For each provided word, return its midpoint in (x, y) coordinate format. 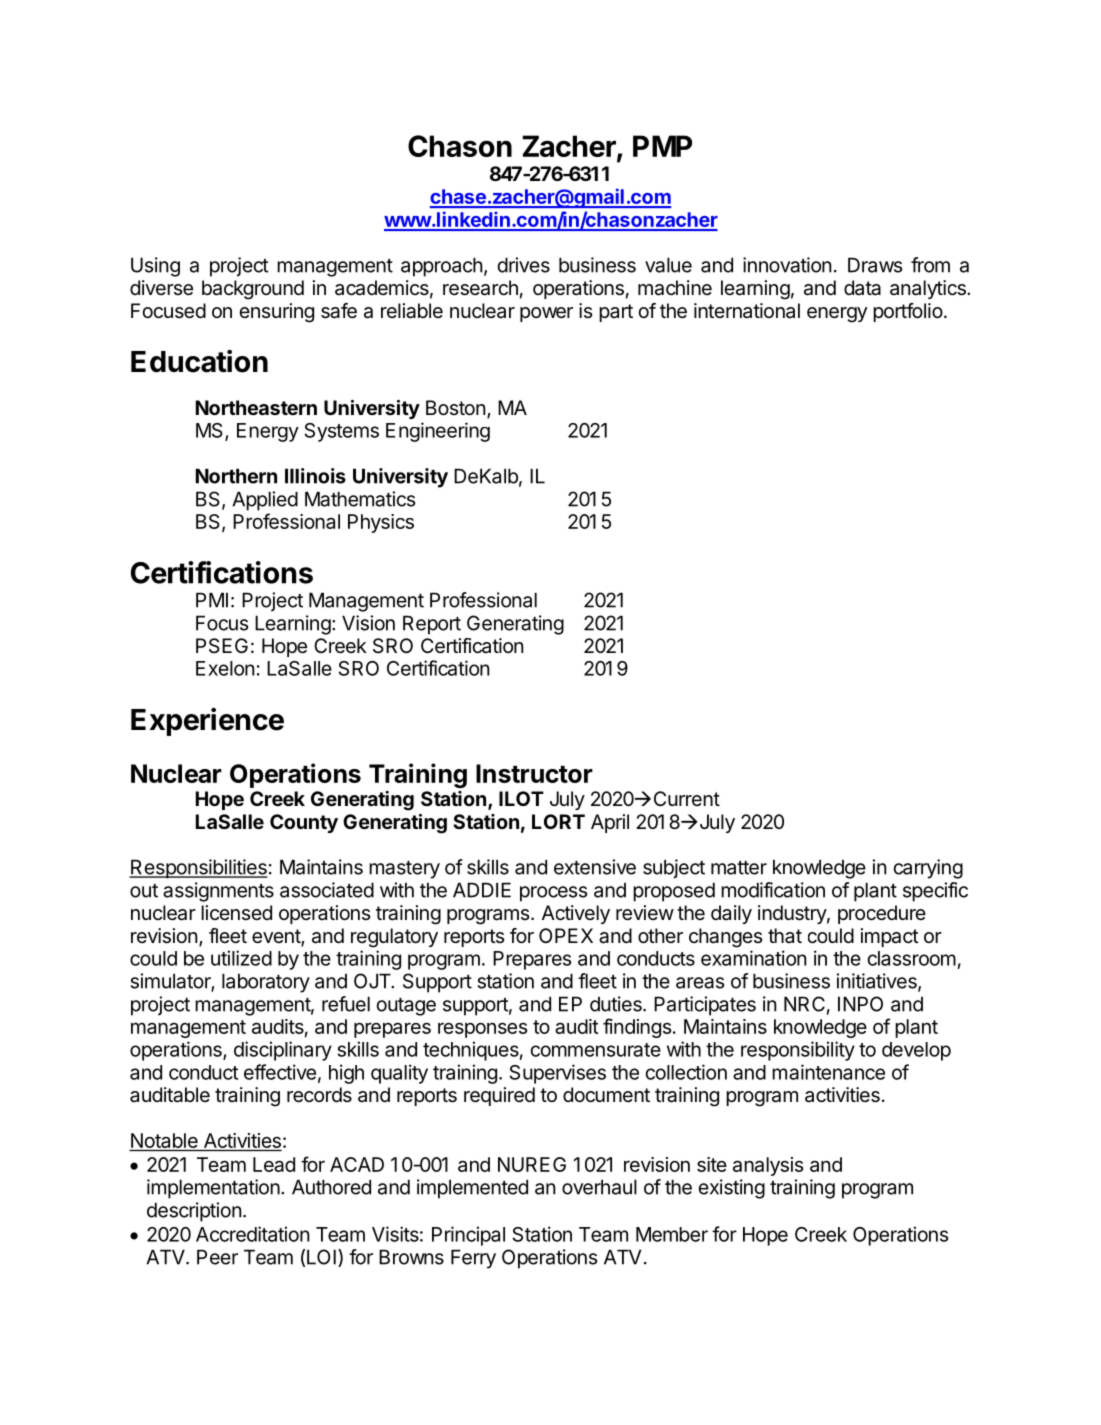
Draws (875, 265)
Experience (207, 722)
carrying (928, 869)
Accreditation (253, 1234)
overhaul (599, 1187)
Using (155, 267)
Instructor (534, 773)
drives (524, 265)
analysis (768, 1166)
